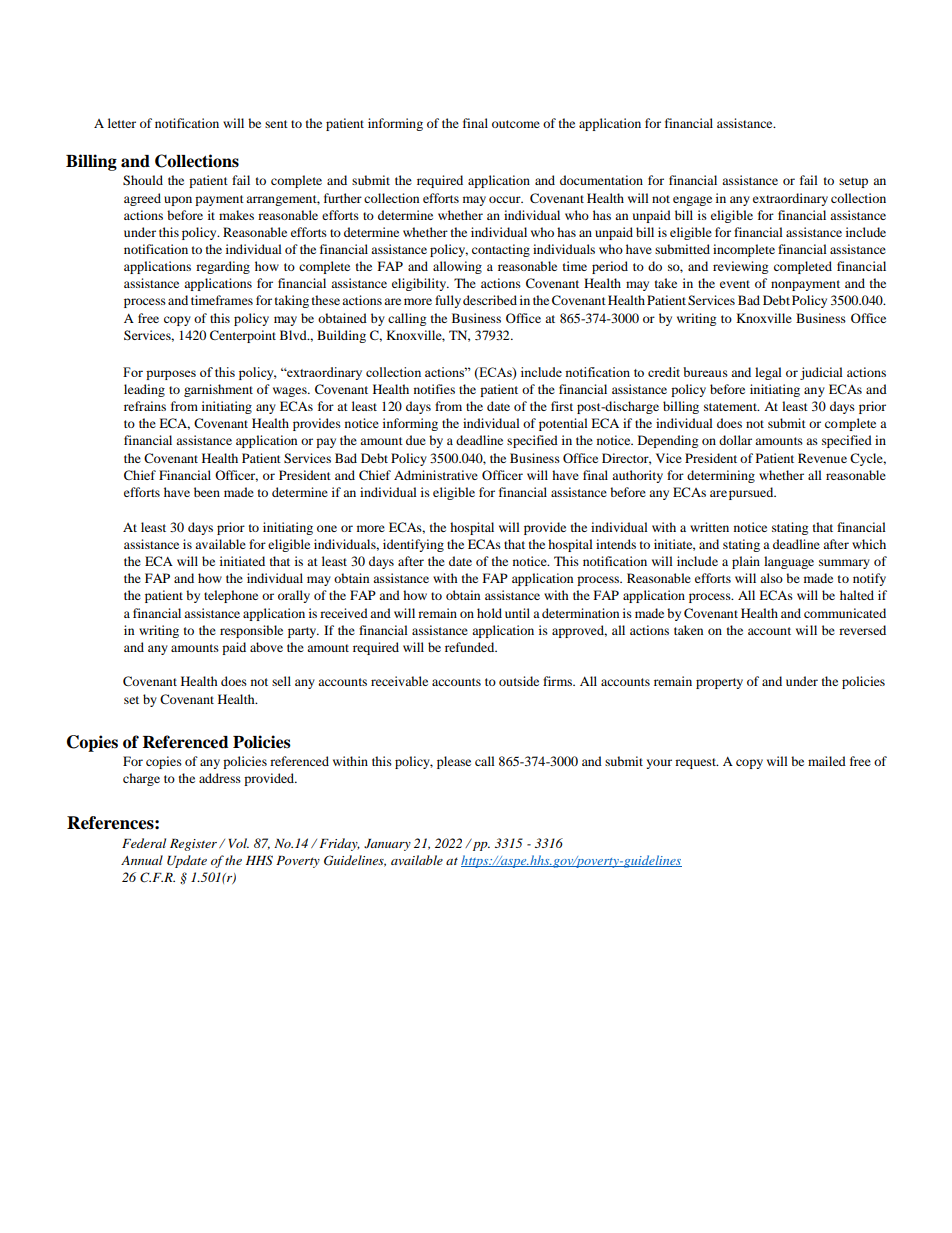 The width and height of the image is (952, 1233). What do you see at coordinates (853, 182) in the image?
I see `setup` at bounding box center [853, 182].
